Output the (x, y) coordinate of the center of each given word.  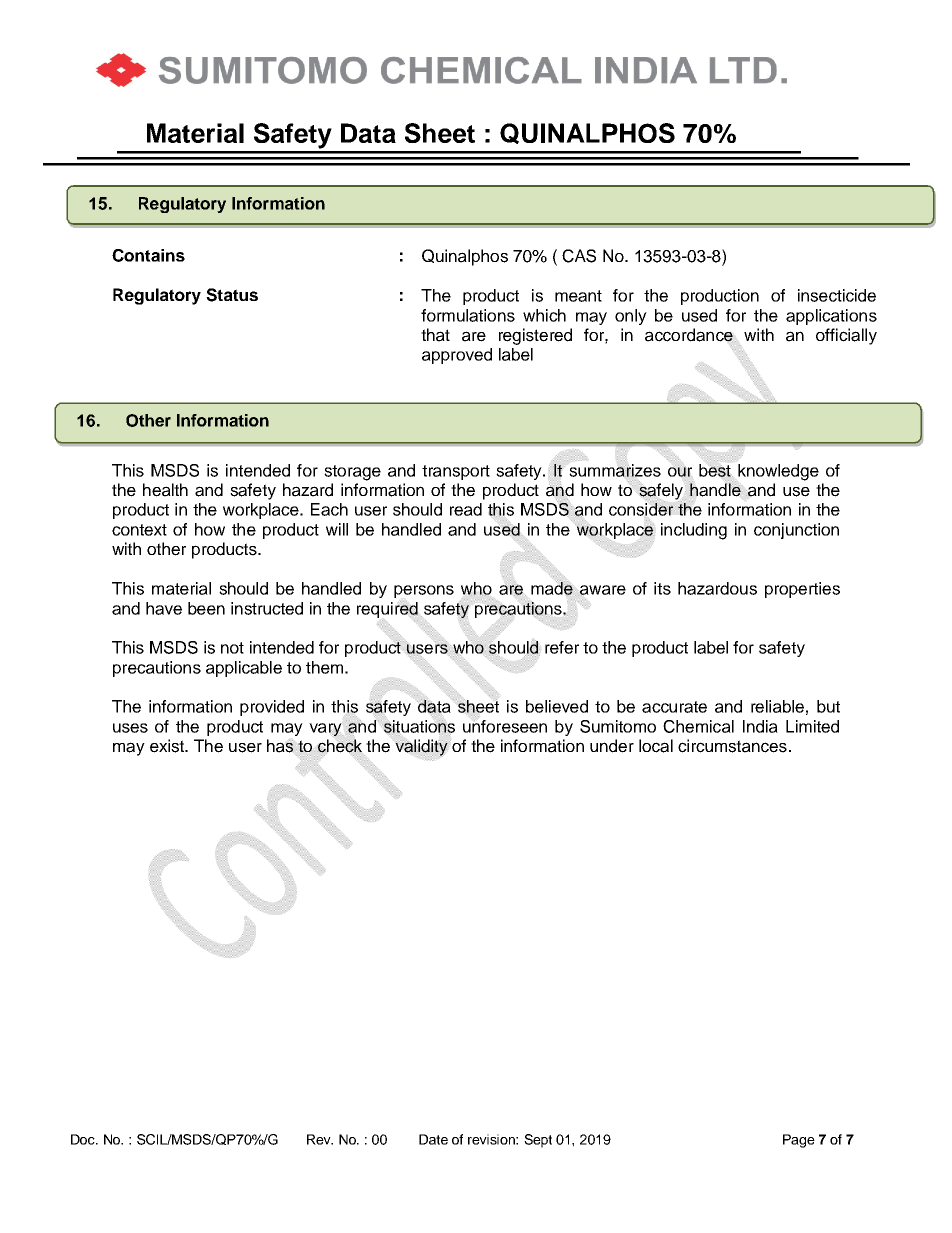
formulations (468, 315)
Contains (148, 255)
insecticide (837, 295)
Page (799, 1141)
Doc (84, 1139)
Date (433, 1139)
